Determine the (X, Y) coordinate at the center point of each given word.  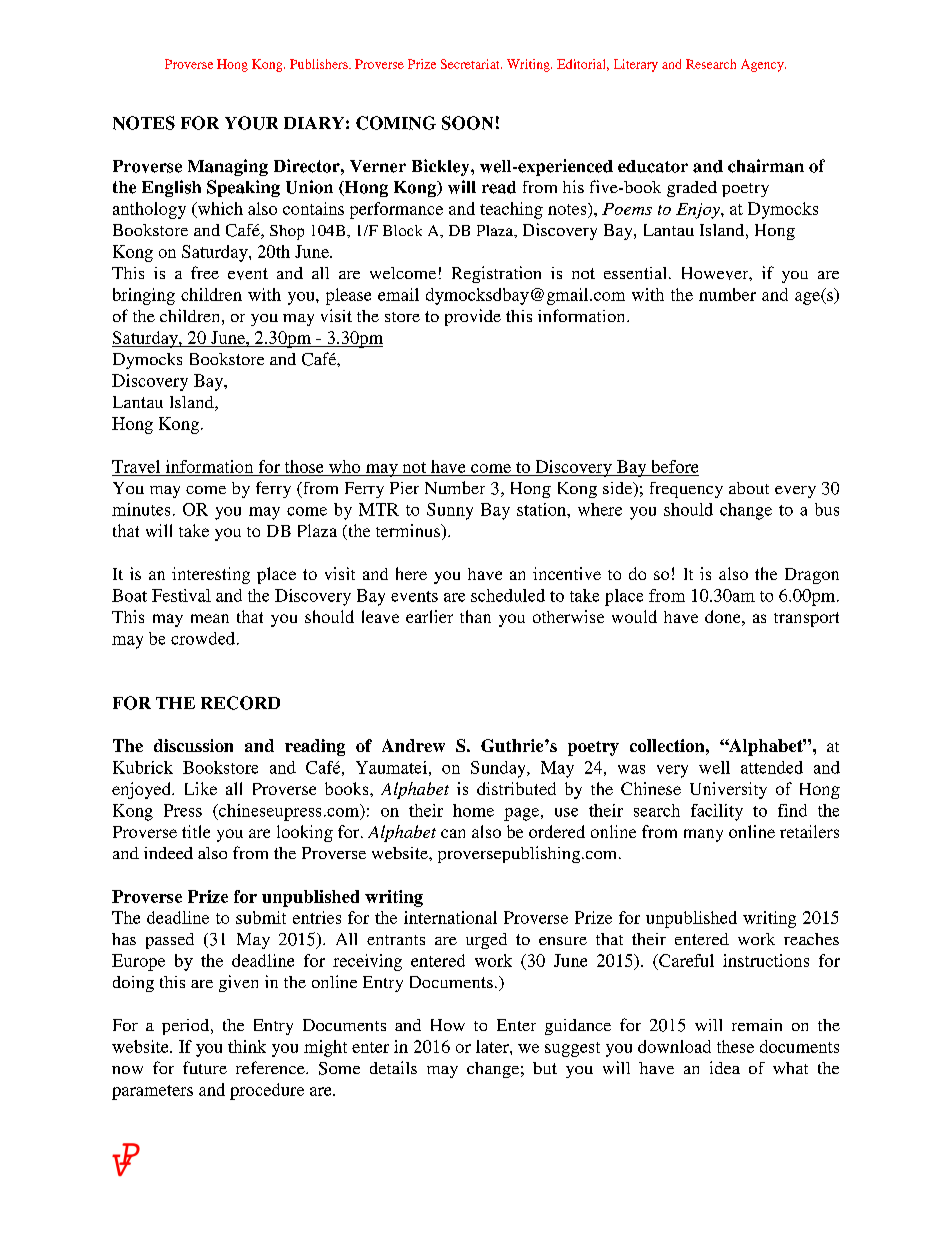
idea (725, 1067)
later (493, 1046)
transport (806, 619)
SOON (467, 123)
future (205, 1067)
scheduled (508, 595)
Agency (763, 65)
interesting (211, 575)
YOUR (251, 123)
